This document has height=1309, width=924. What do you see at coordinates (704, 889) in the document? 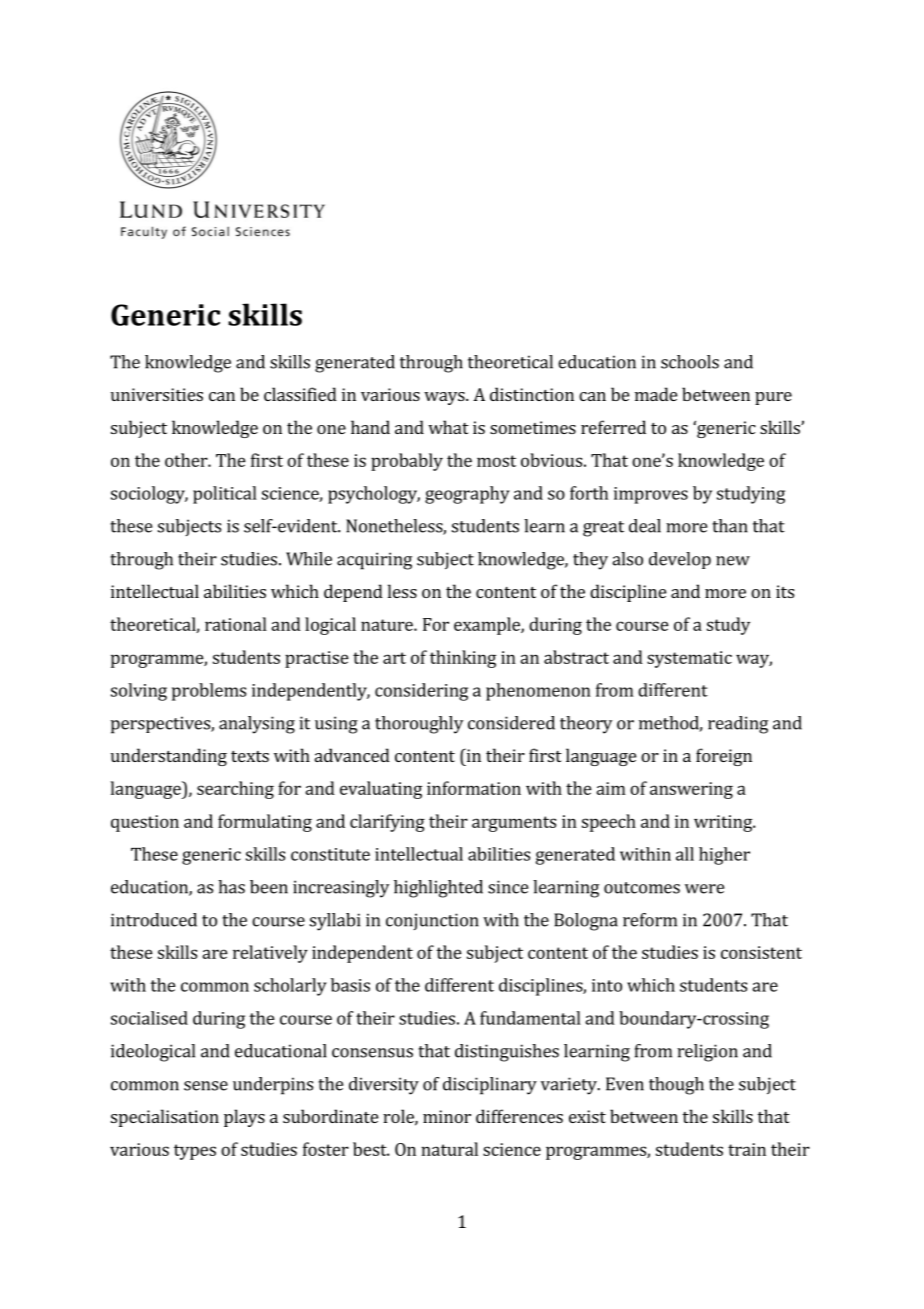
I see `were` at bounding box center [704, 889].
